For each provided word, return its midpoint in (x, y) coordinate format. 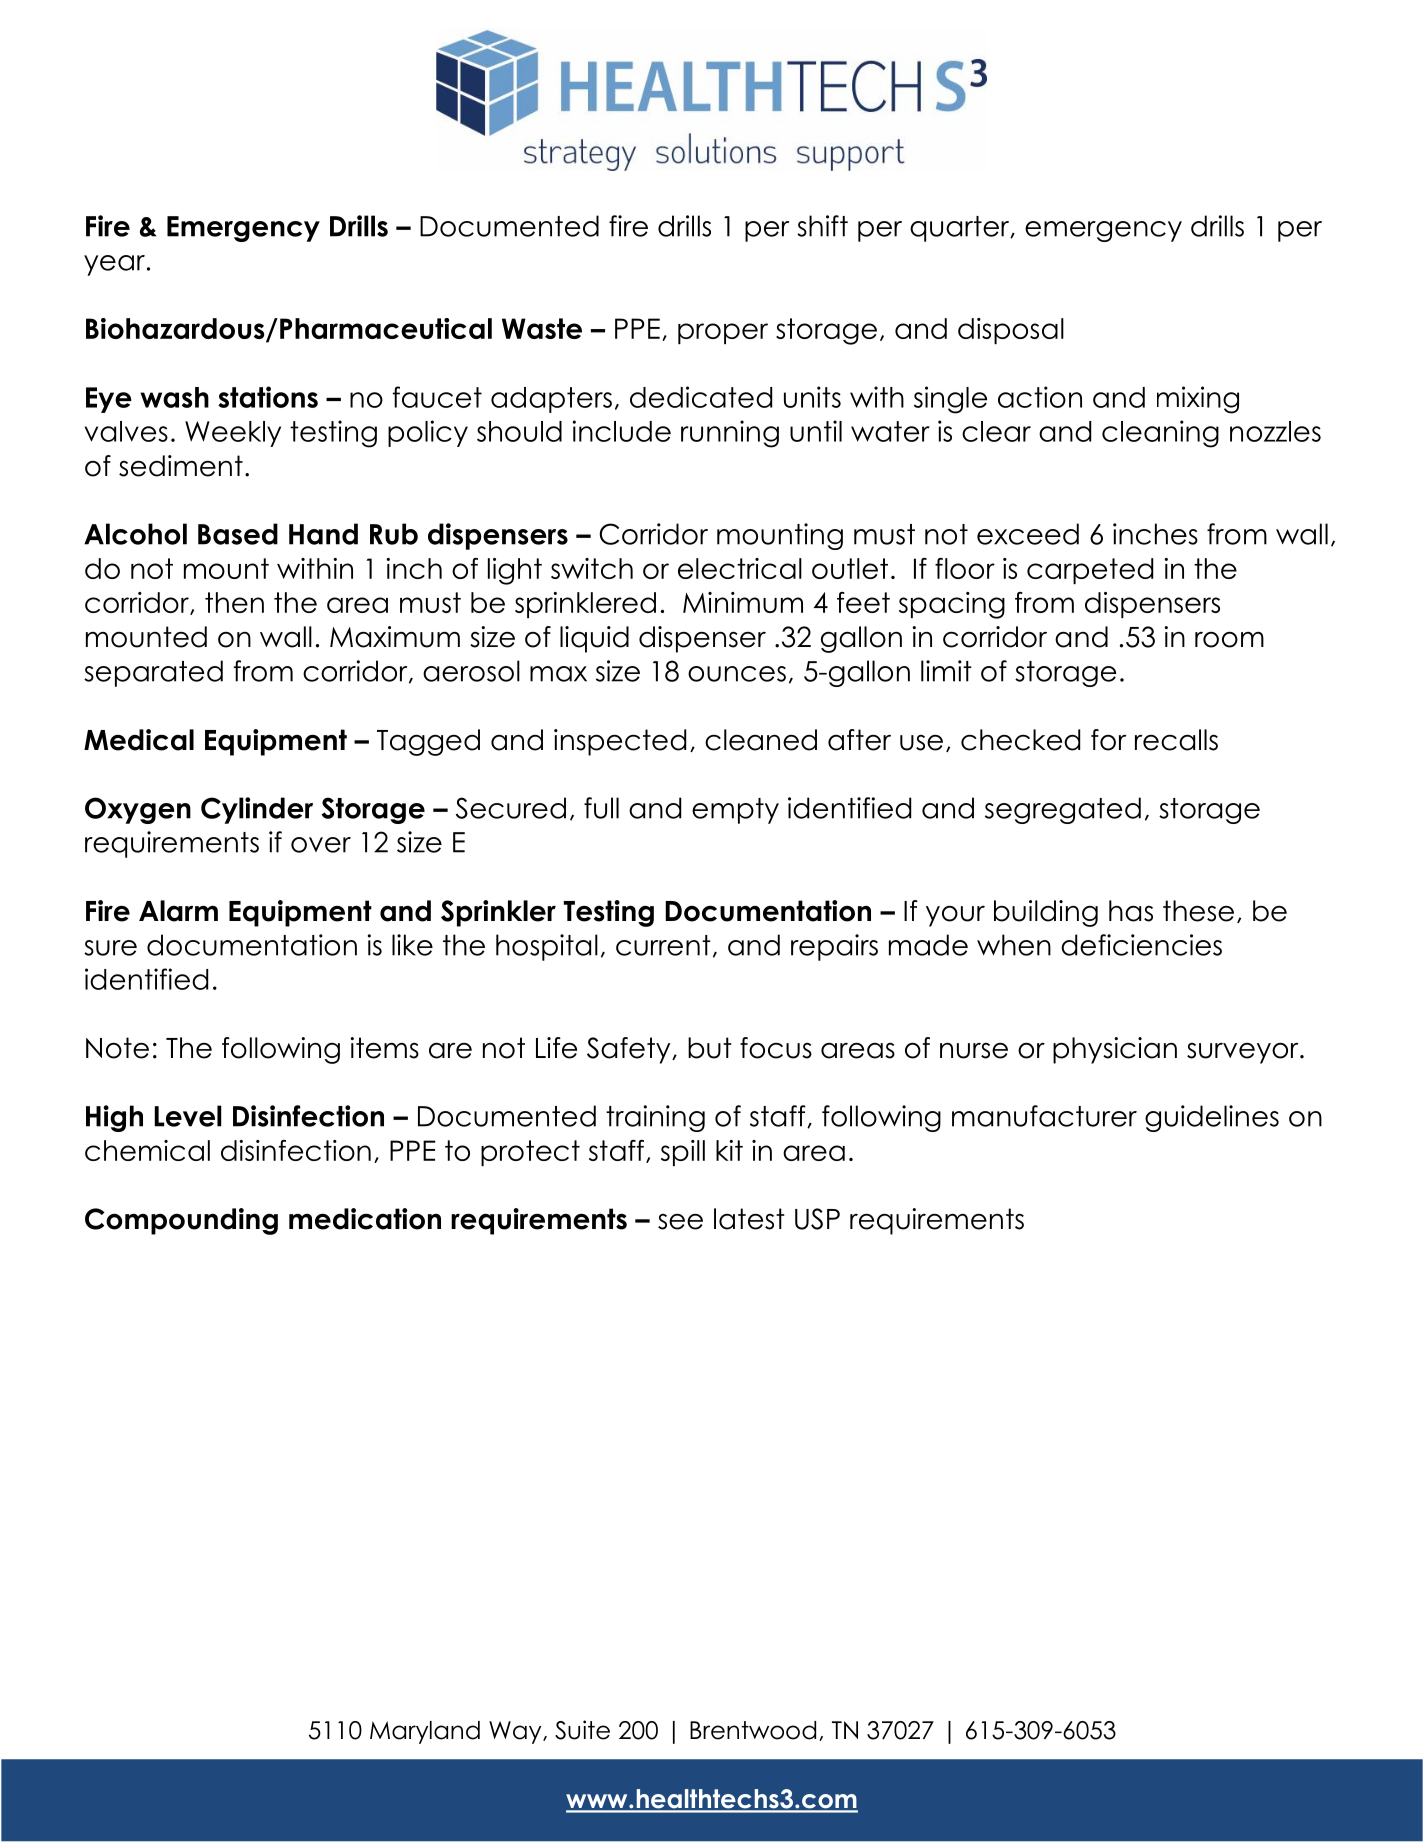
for (1108, 740)
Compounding (181, 1221)
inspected (620, 742)
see (680, 1222)
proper (723, 333)
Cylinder (257, 810)
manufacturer (1044, 1116)
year (114, 265)
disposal (1011, 331)
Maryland (425, 1732)
